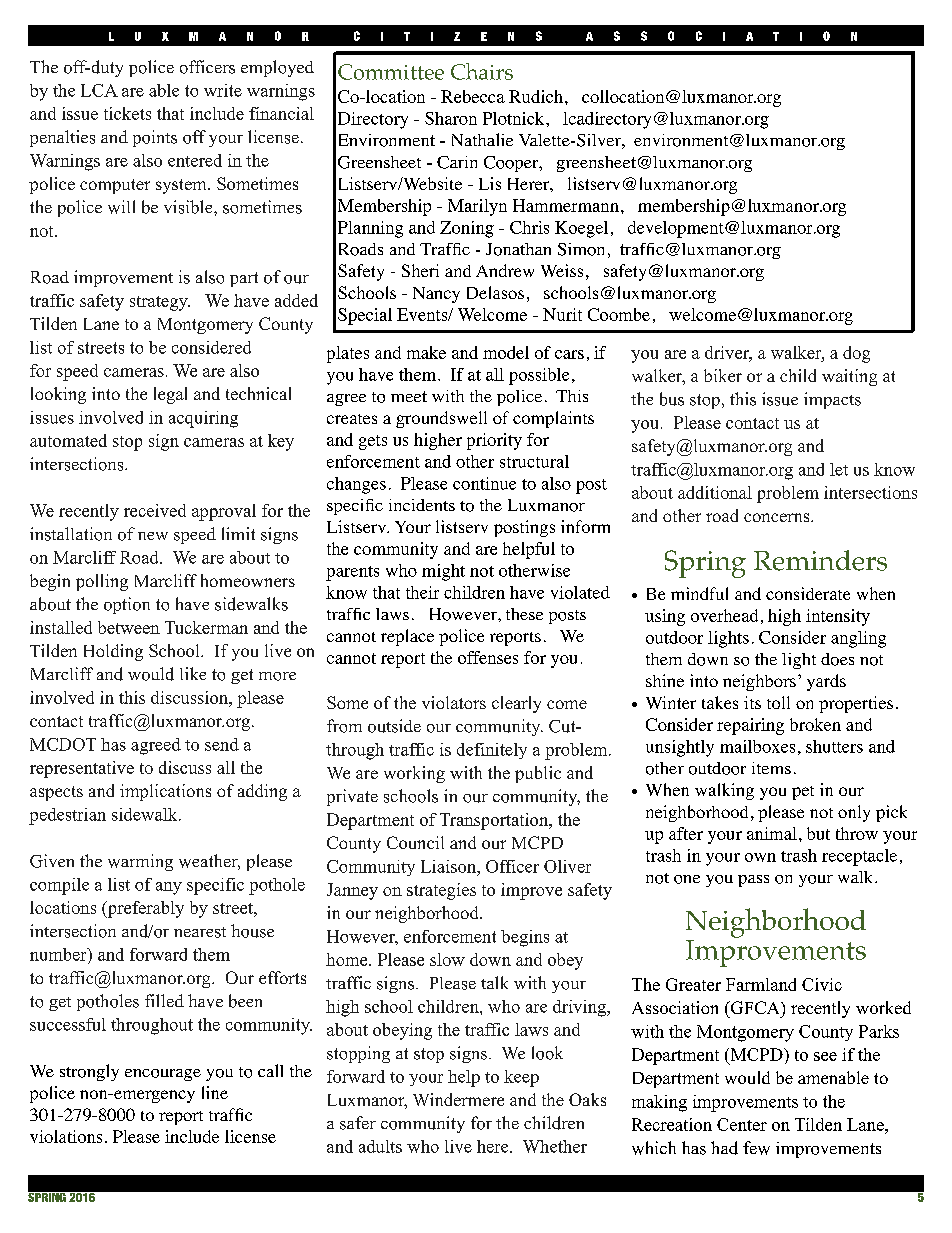 This document has height=1233, width=952. Describe the element at coordinates (856, 354) in the document. I see `dog` at that location.
